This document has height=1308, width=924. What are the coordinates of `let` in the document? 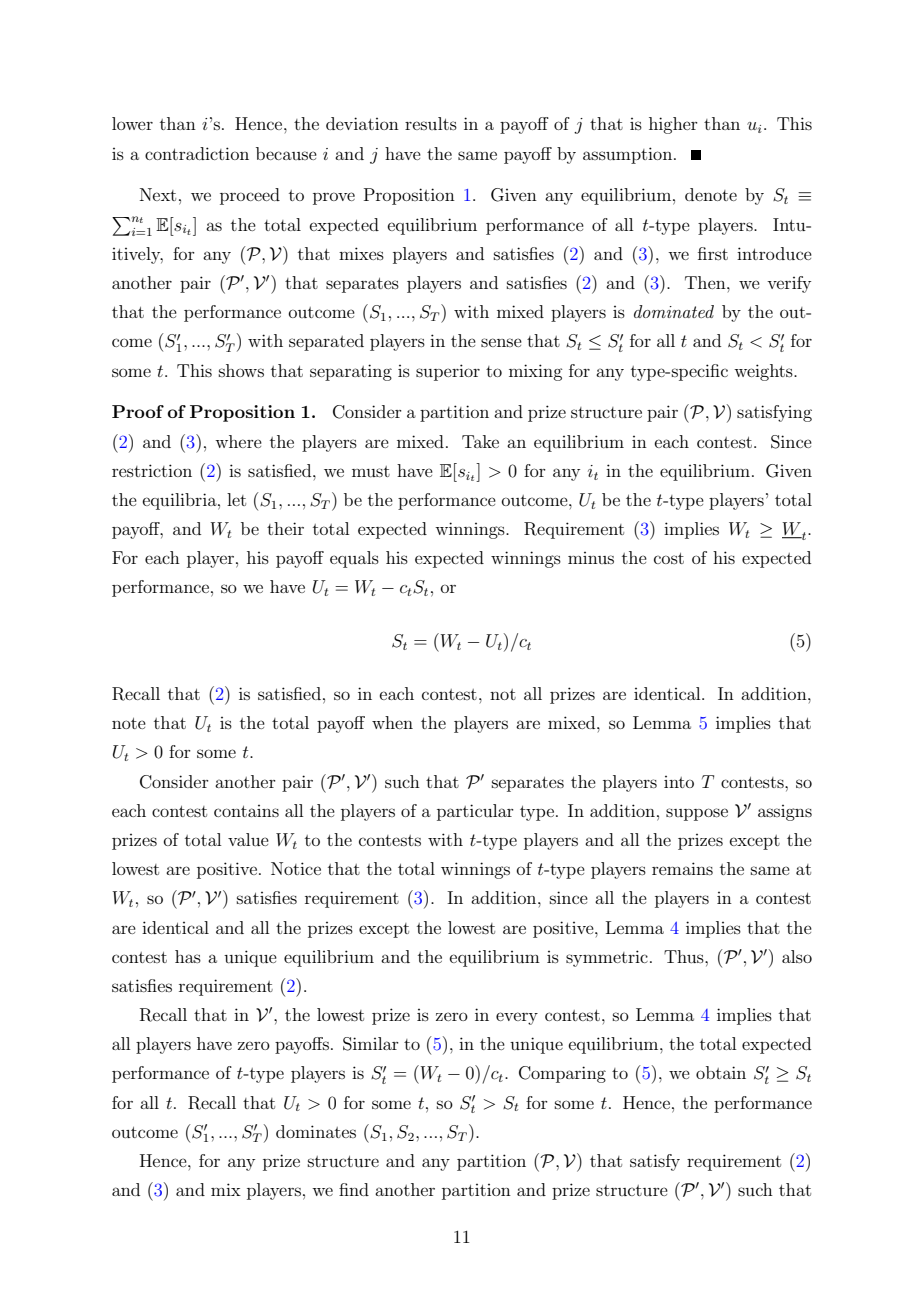 It's located at (236, 499).
